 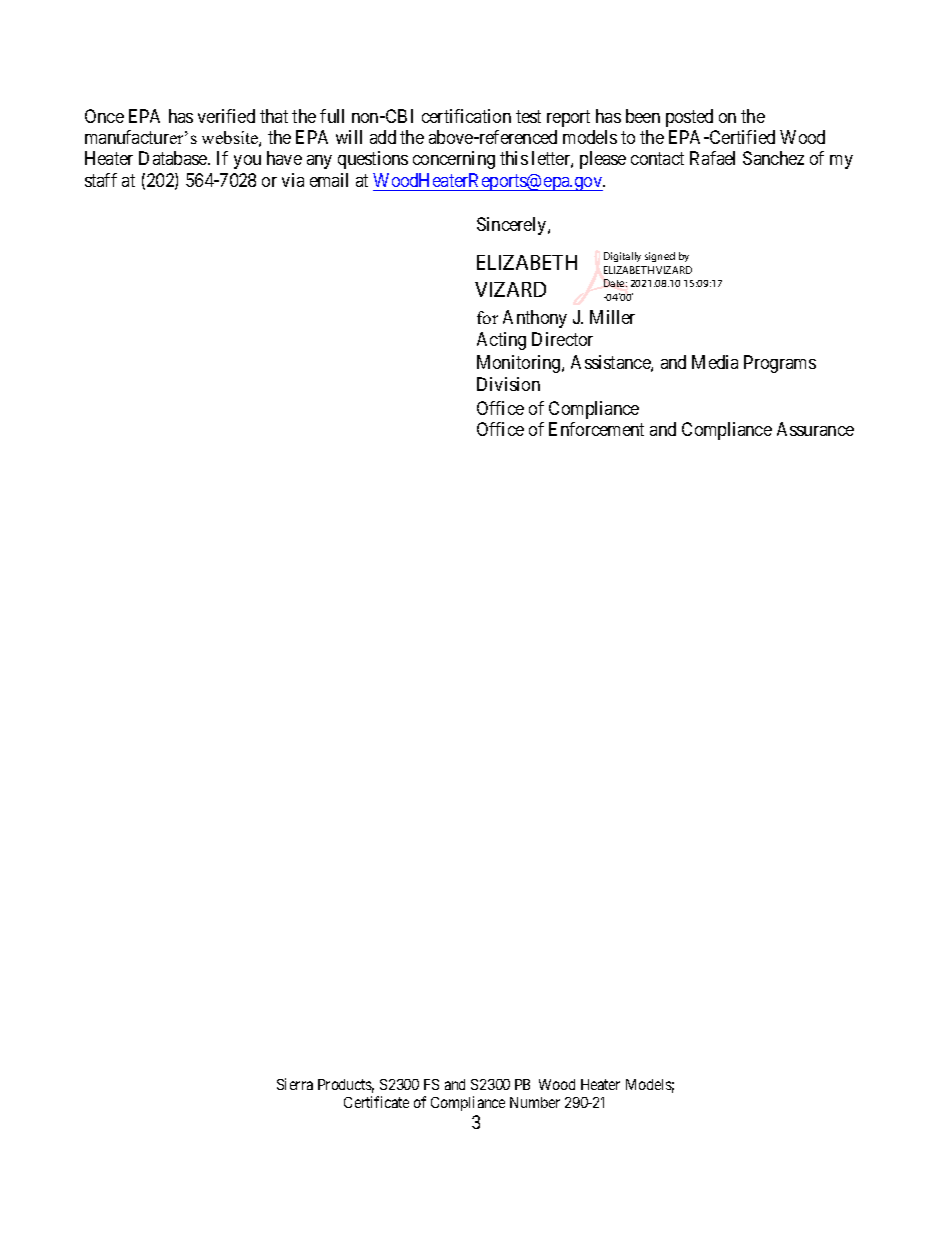 What do you see at coordinates (596, 429) in the screenshot?
I see `Enforcement` at bounding box center [596, 429].
